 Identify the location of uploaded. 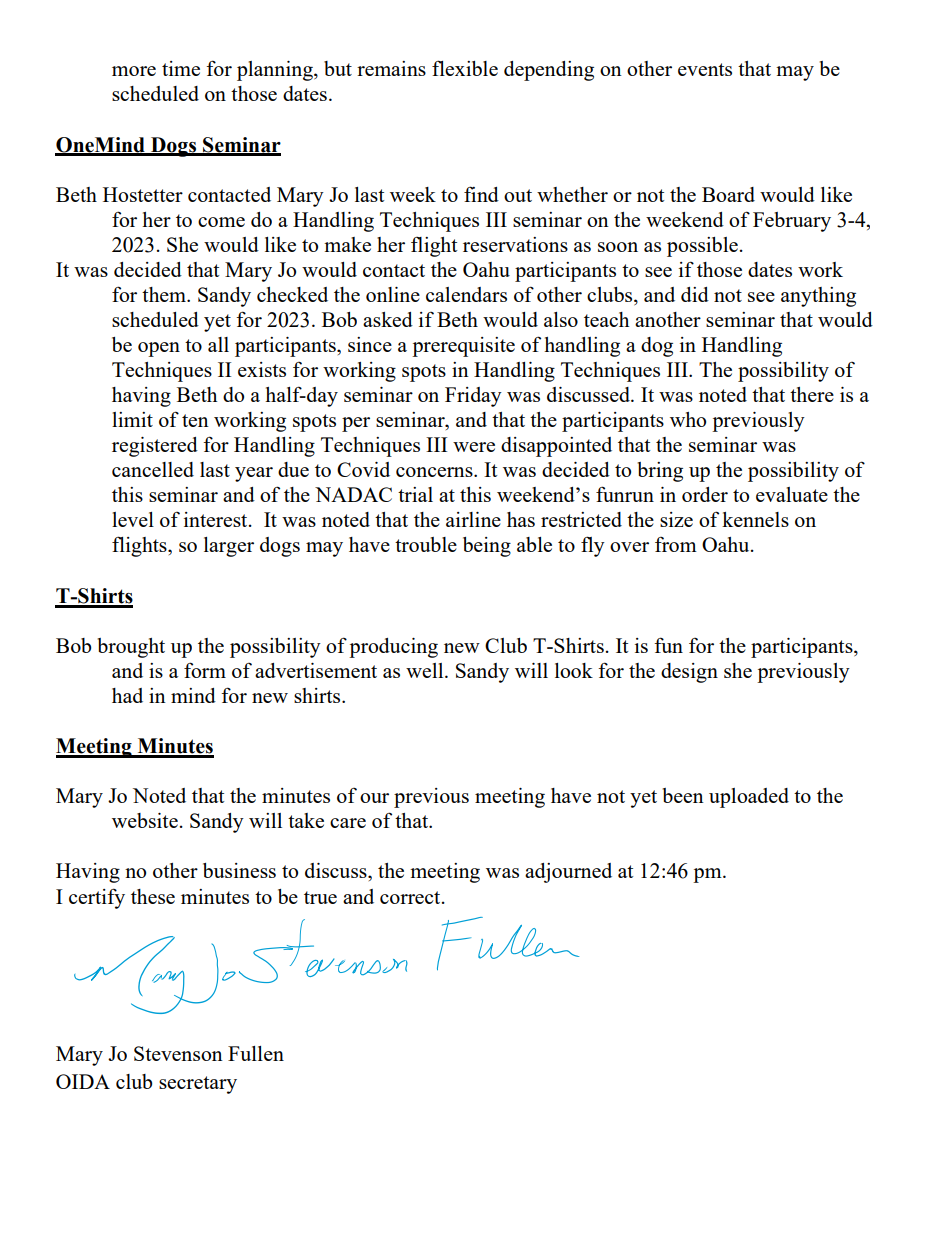
(749, 798).
